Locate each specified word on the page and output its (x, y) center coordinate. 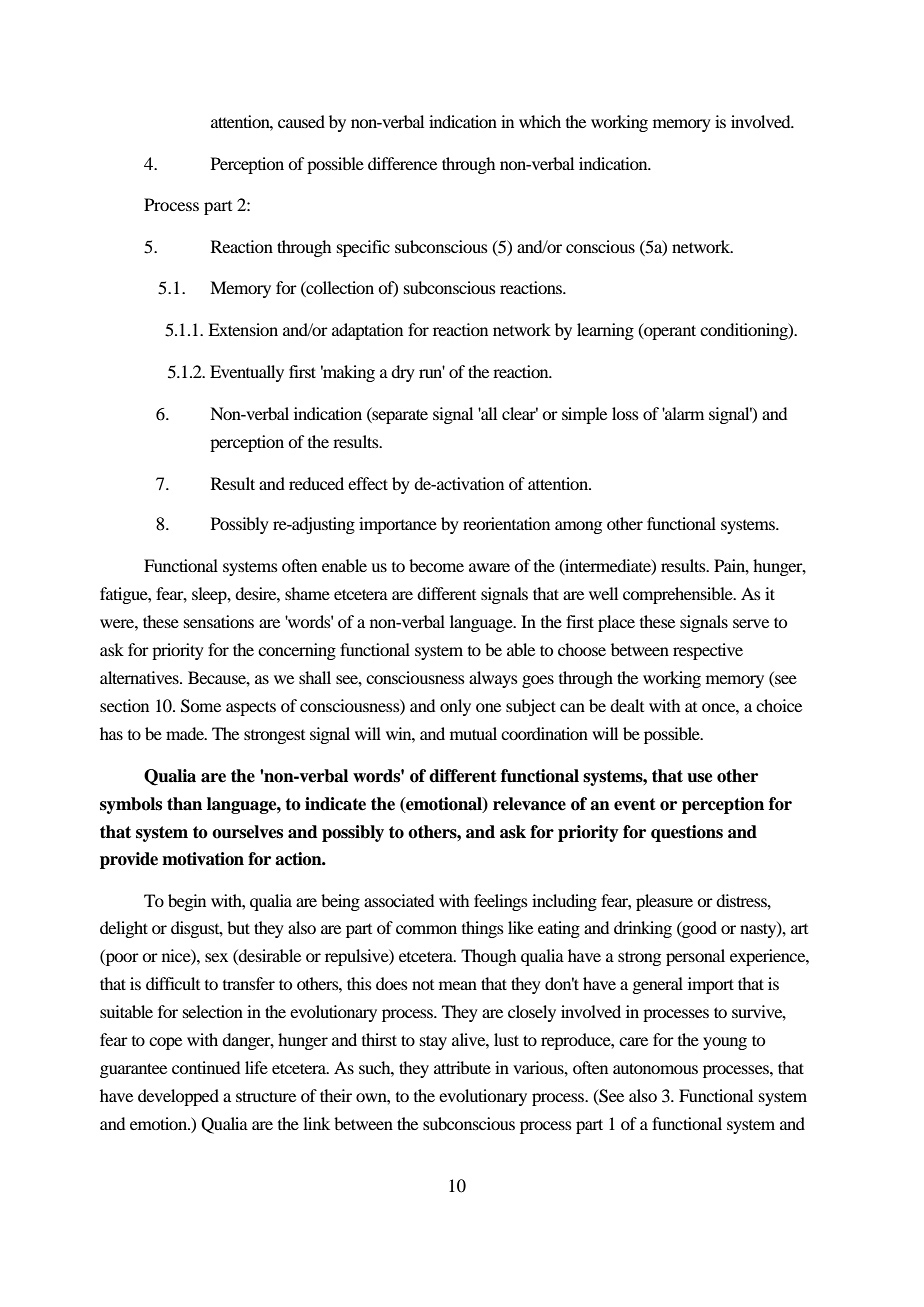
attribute (462, 1067)
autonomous (655, 1068)
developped (178, 1097)
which (540, 121)
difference (402, 163)
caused (301, 121)
